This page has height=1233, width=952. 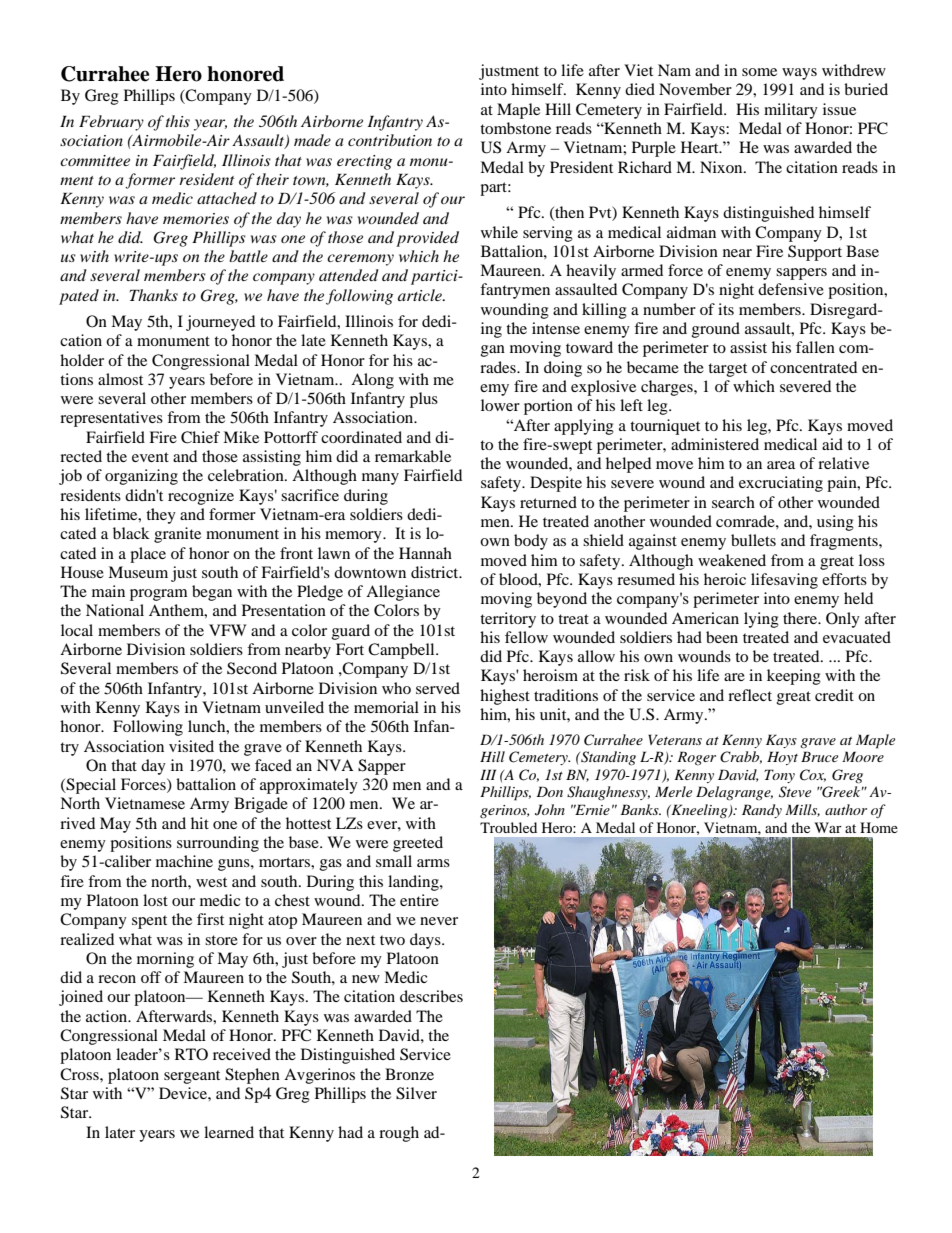 I want to click on program, so click(x=159, y=595).
